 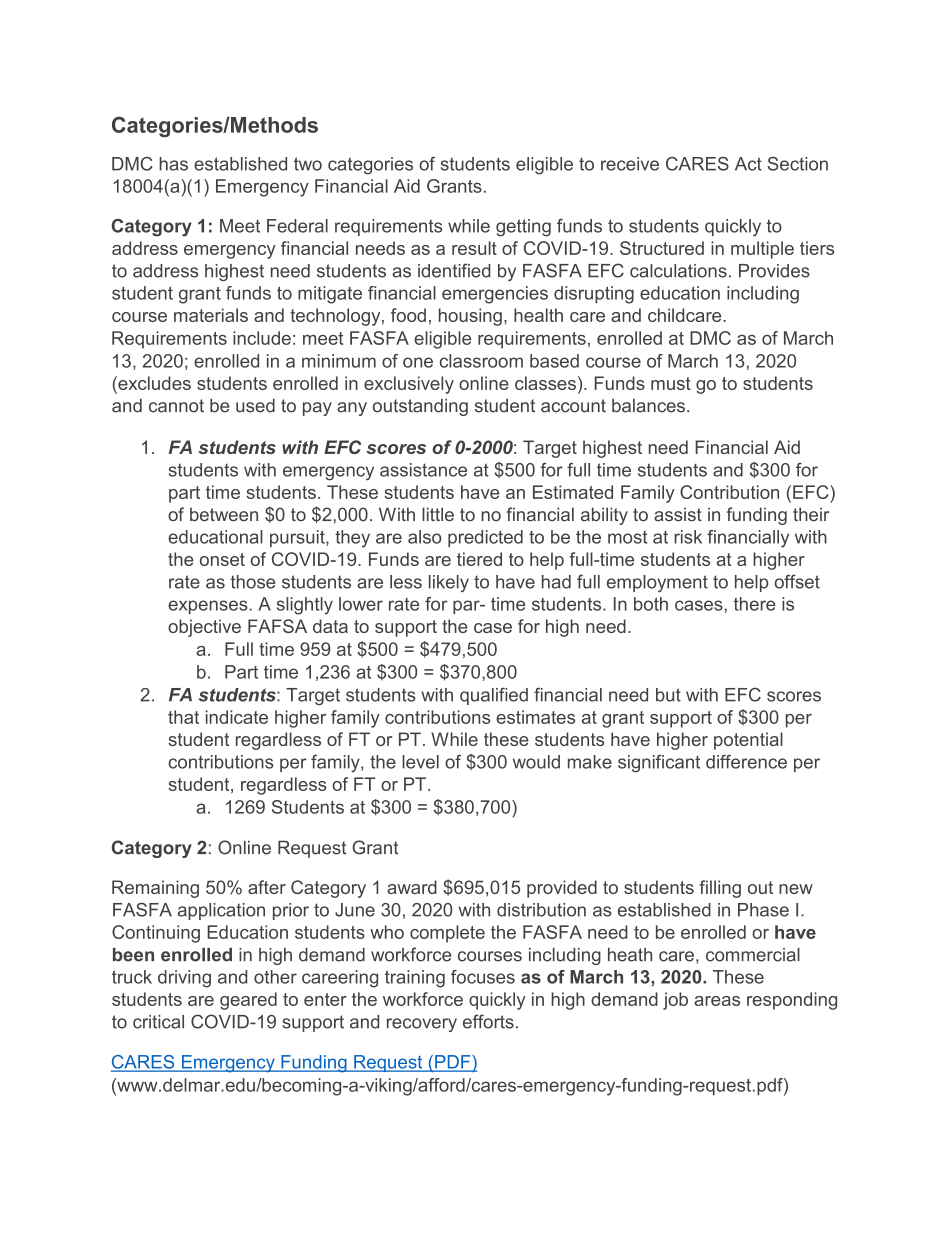 I want to click on difference, so click(x=746, y=762).
